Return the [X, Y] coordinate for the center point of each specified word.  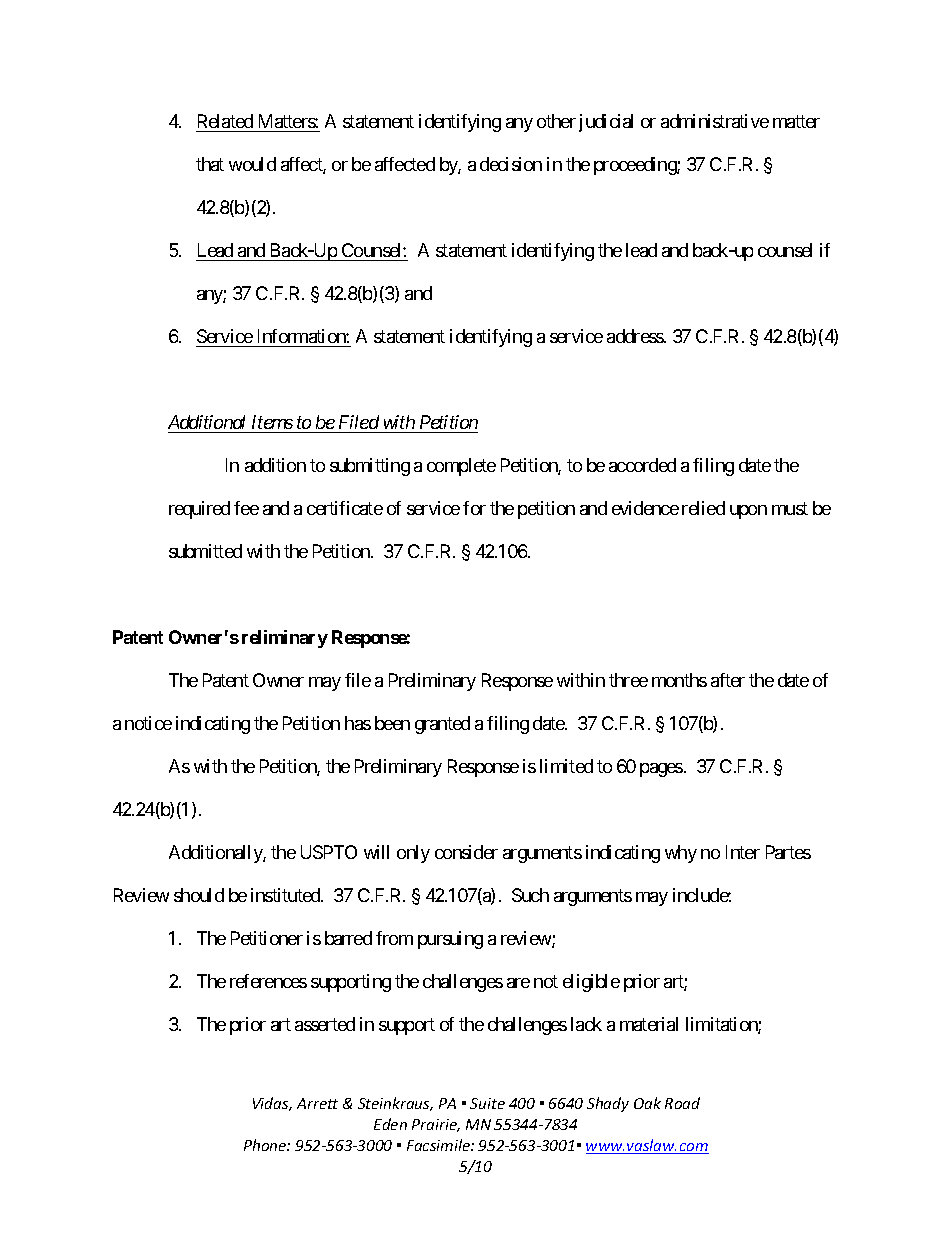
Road [682, 1103]
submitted [205, 551]
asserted [325, 1024]
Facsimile [439, 1145]
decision [511, 164]
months [679, 680]
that [210, 164]
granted [442, 725]
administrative [715, 121]
